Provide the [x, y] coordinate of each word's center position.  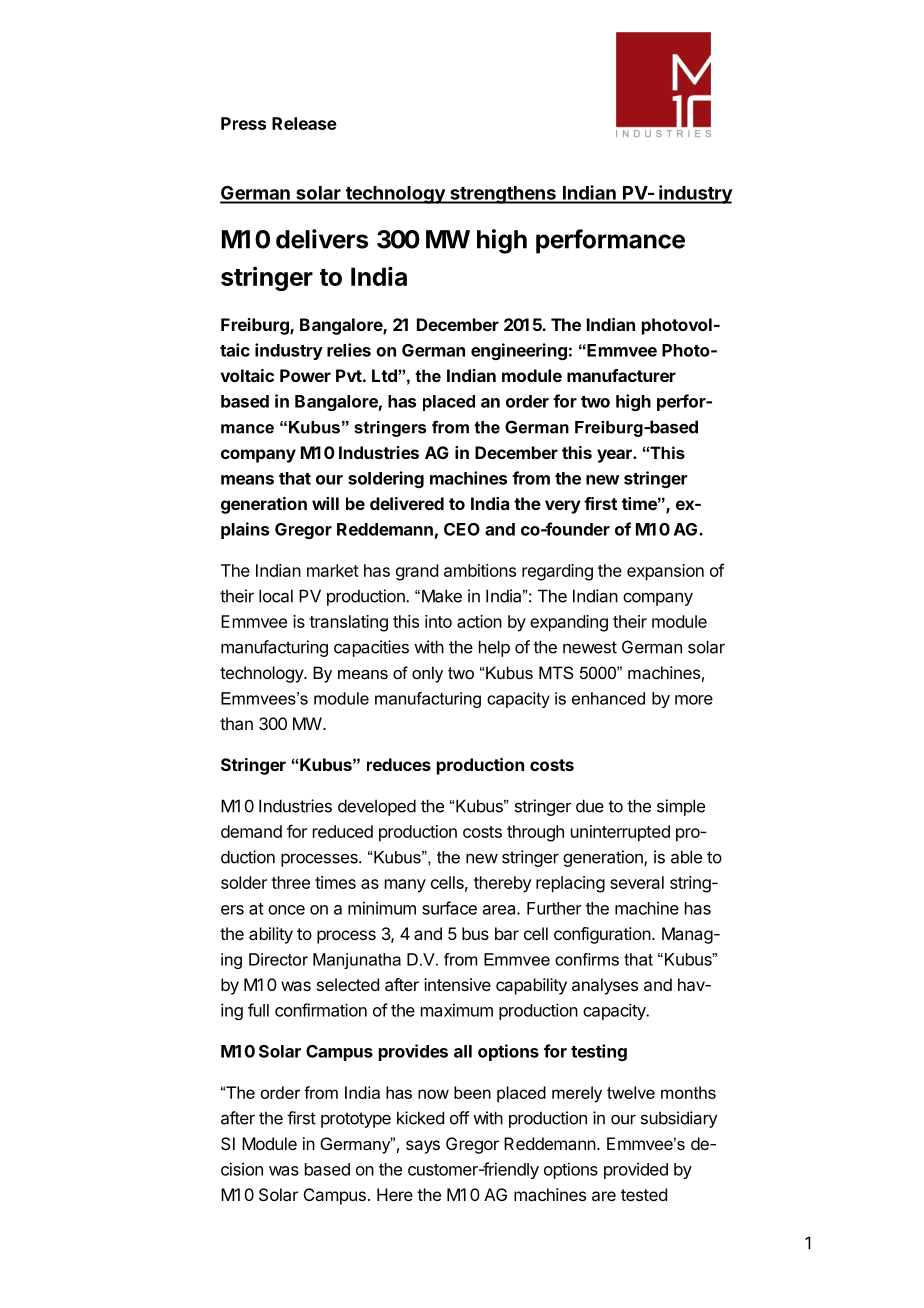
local [276, 596]
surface [449, 908]
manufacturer [621, 375]
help [494, 648]
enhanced [608, 698]
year [615, 456]
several [637, 882]
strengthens [503, 195]
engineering [519, 351]
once [286, 910]
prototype [356, 1120]
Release [304, 123]
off [459, 1118]
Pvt [349, 375]
